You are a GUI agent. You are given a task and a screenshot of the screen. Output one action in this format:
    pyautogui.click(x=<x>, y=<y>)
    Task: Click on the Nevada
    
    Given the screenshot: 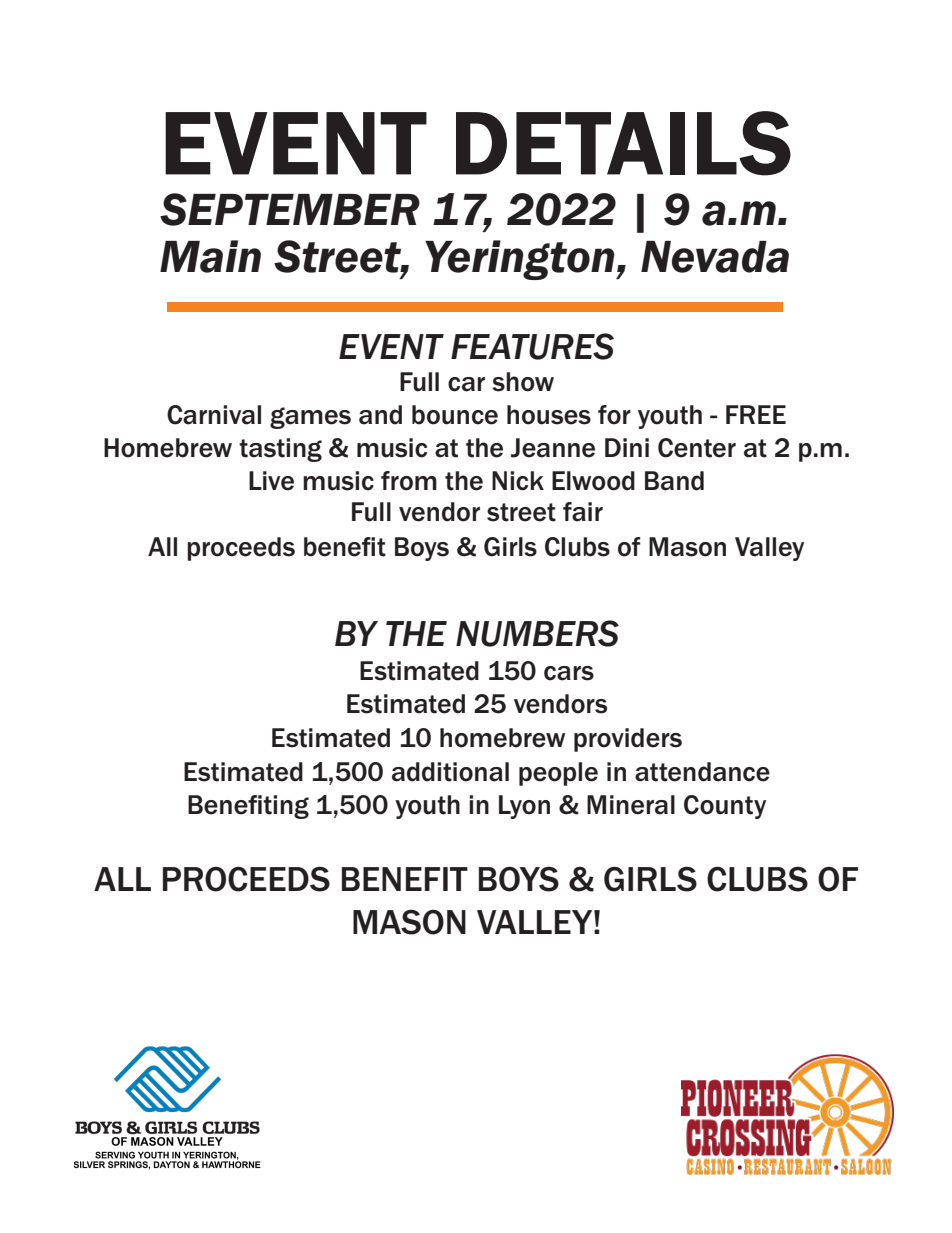 What is the action you would take?
    pyautogui.click(x=715, y=257)
